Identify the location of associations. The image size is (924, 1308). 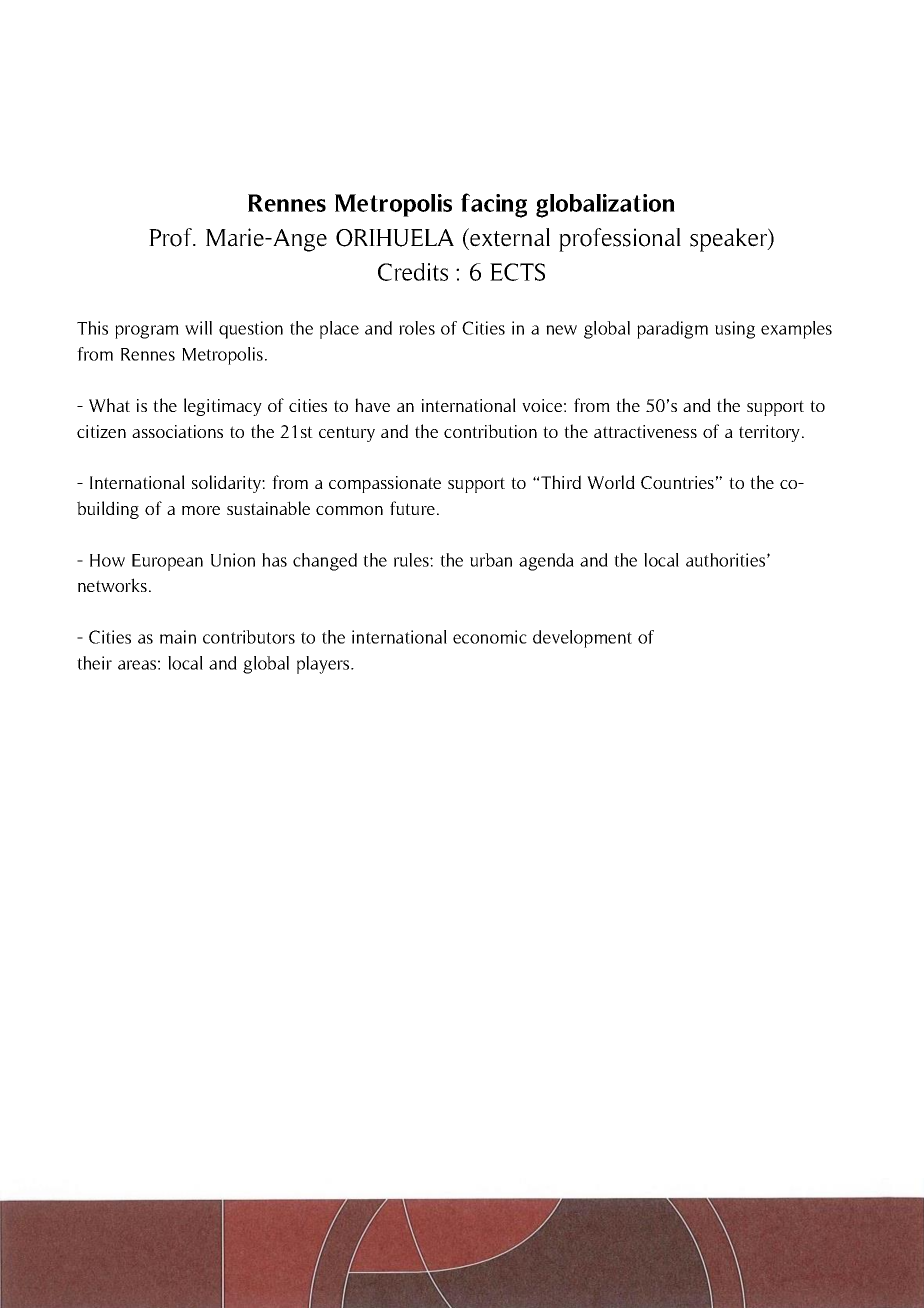
(177, 431).
